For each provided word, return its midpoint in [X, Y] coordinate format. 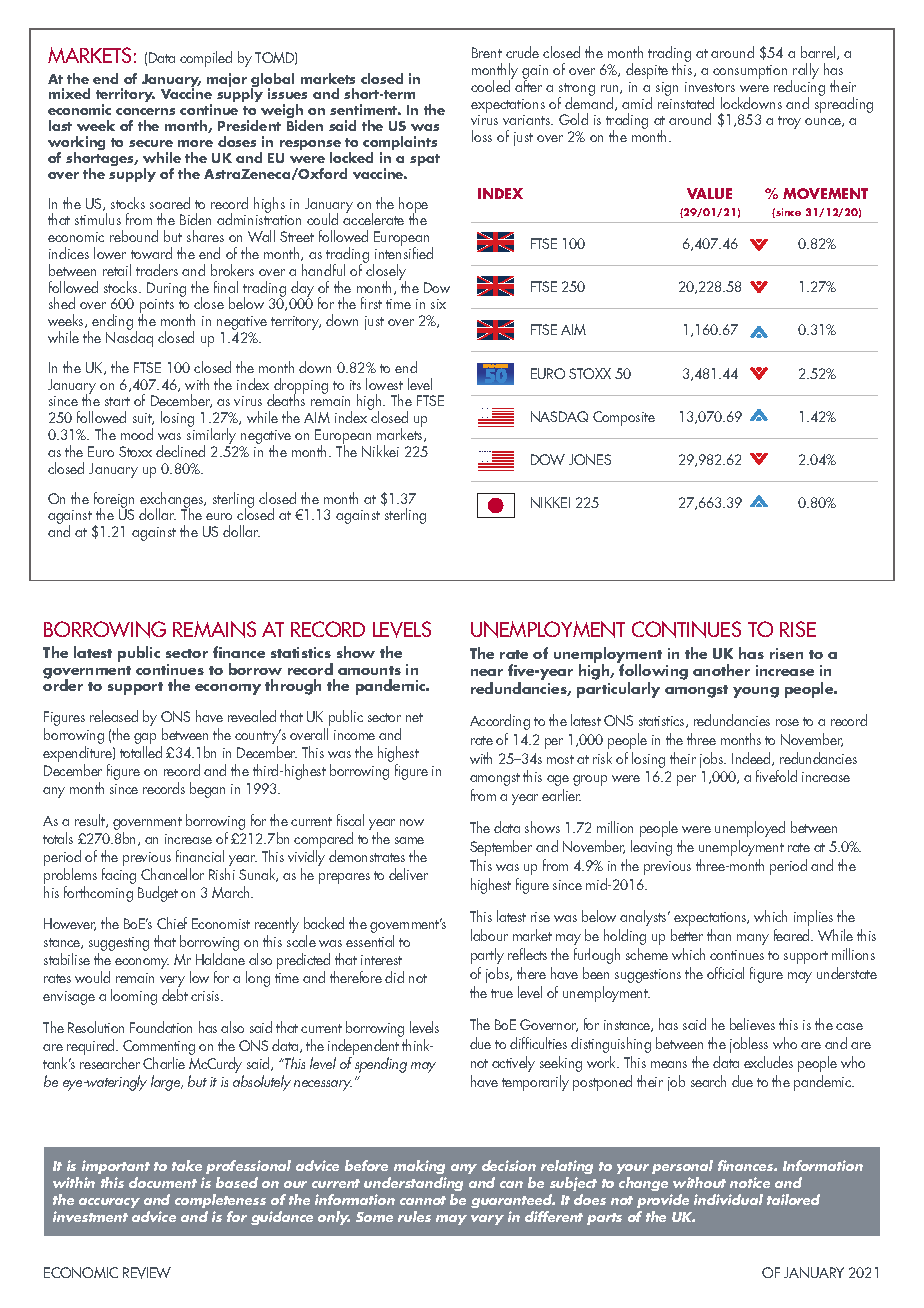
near [487, 672]
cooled [492, 85]
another [721, 670]
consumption [750, 72]
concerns [145, 111]
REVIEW [147, 1273]
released [114, 716]
